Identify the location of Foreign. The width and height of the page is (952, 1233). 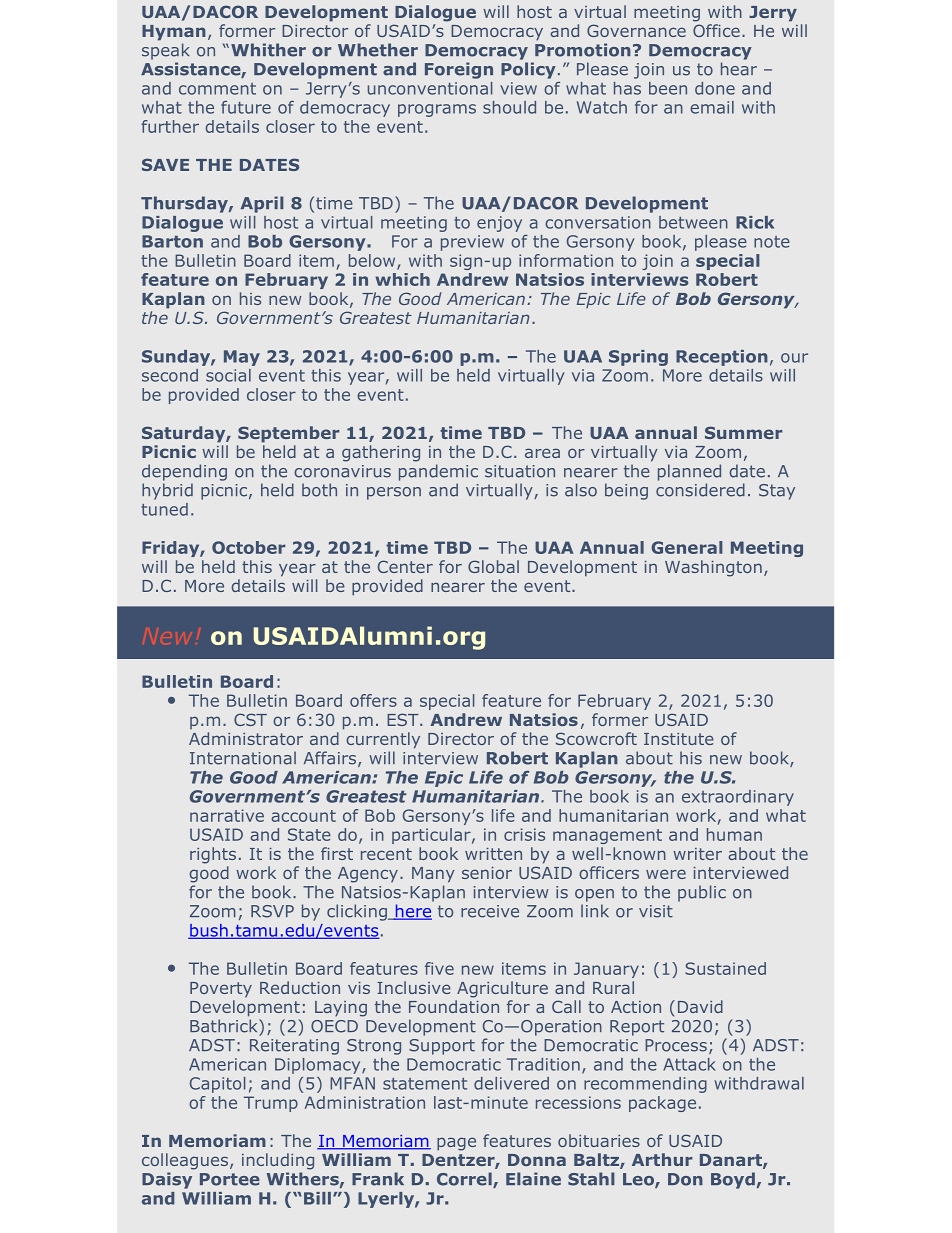
(459, 70).
